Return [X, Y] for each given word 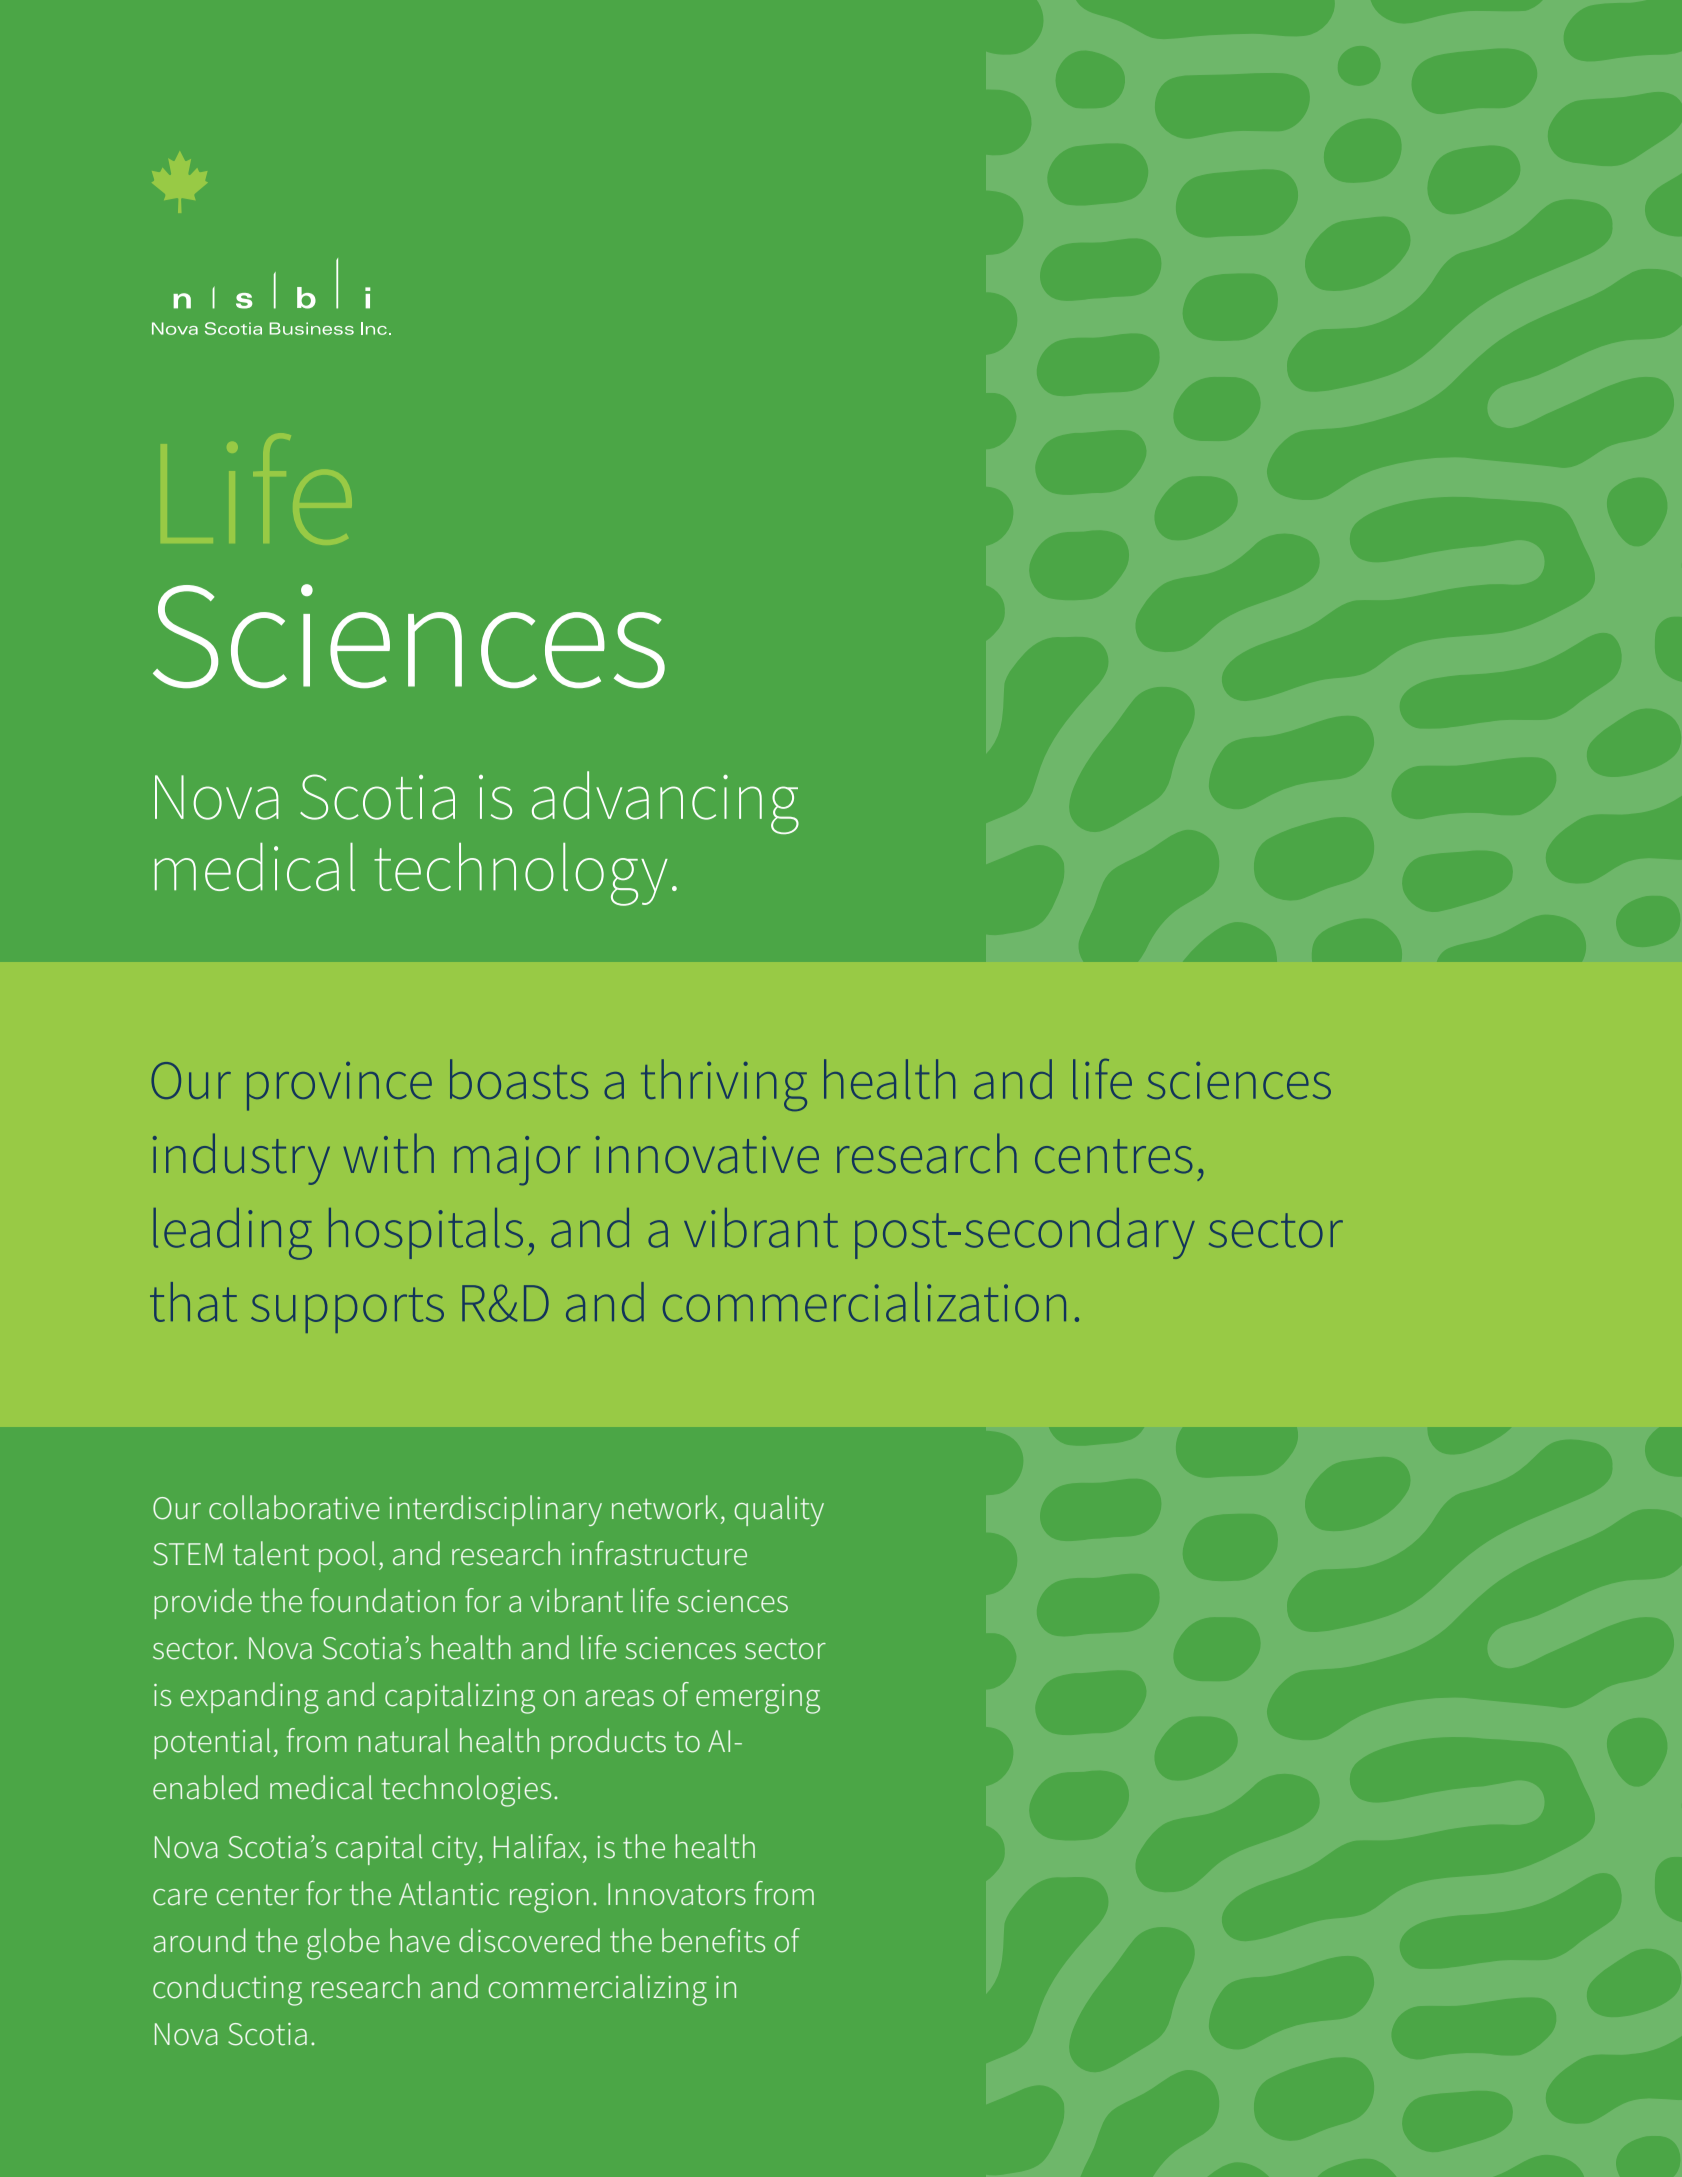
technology [521, 874]
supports [347, 1310]
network [665, 1507]
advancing [665, 802]
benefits [713, 1940]
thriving [724, 1085]
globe [343, 1944]
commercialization [864, 1302]
